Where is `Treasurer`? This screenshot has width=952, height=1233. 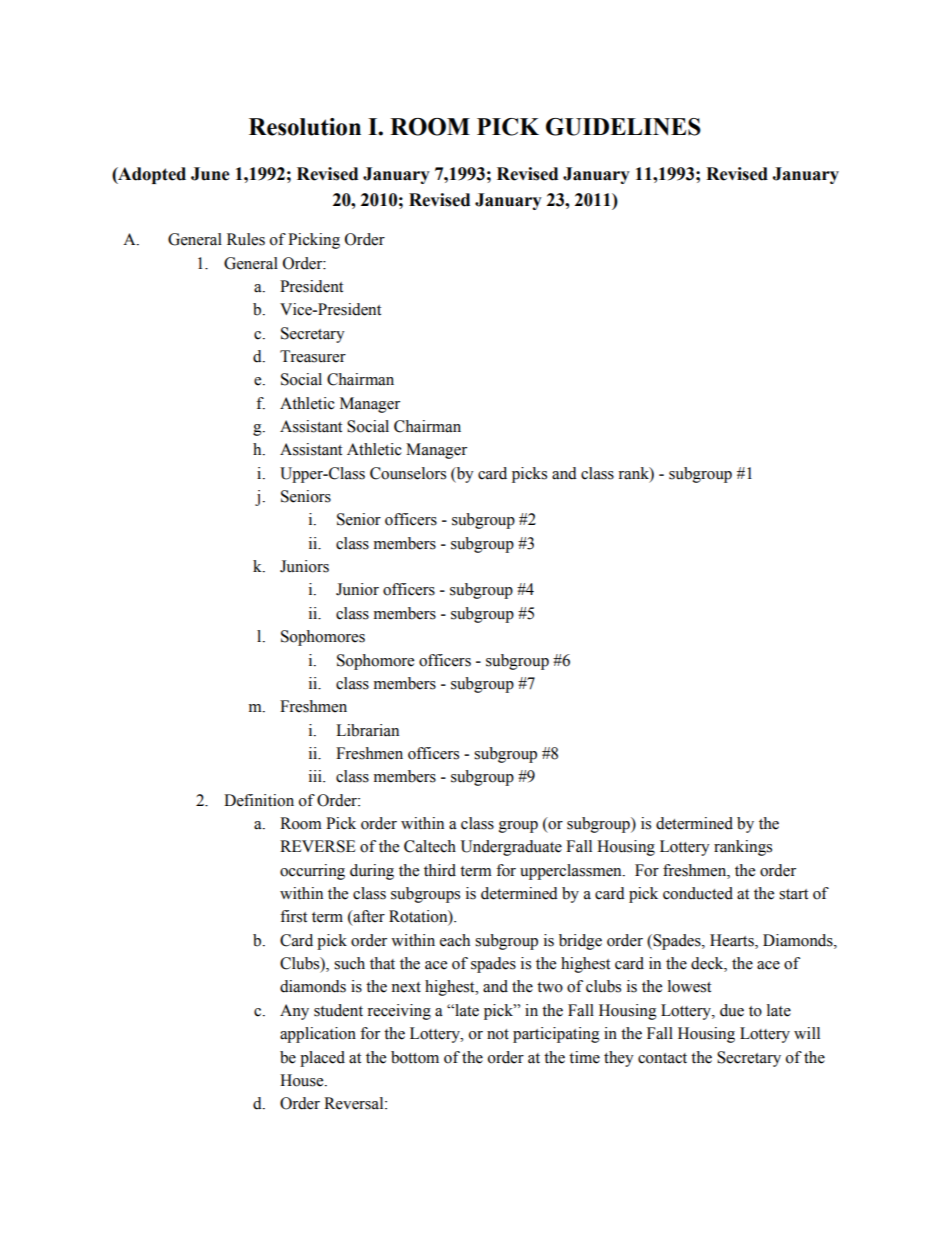
Treasurer is located at coordinates (313, 356).
